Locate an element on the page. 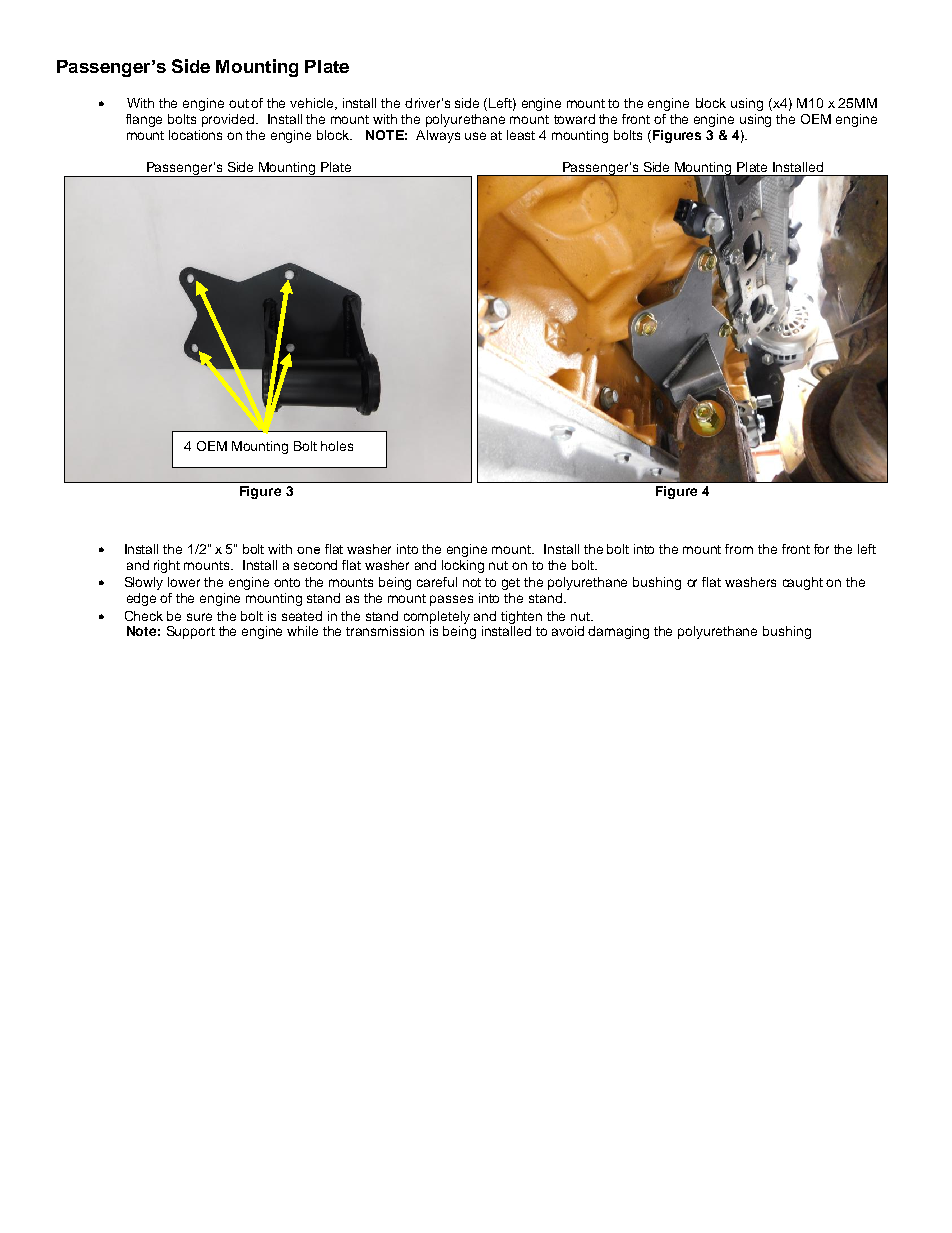 Image resolution: width=952 pixels, height=1233 pixels. provided is located at coordinates (229, 120).
